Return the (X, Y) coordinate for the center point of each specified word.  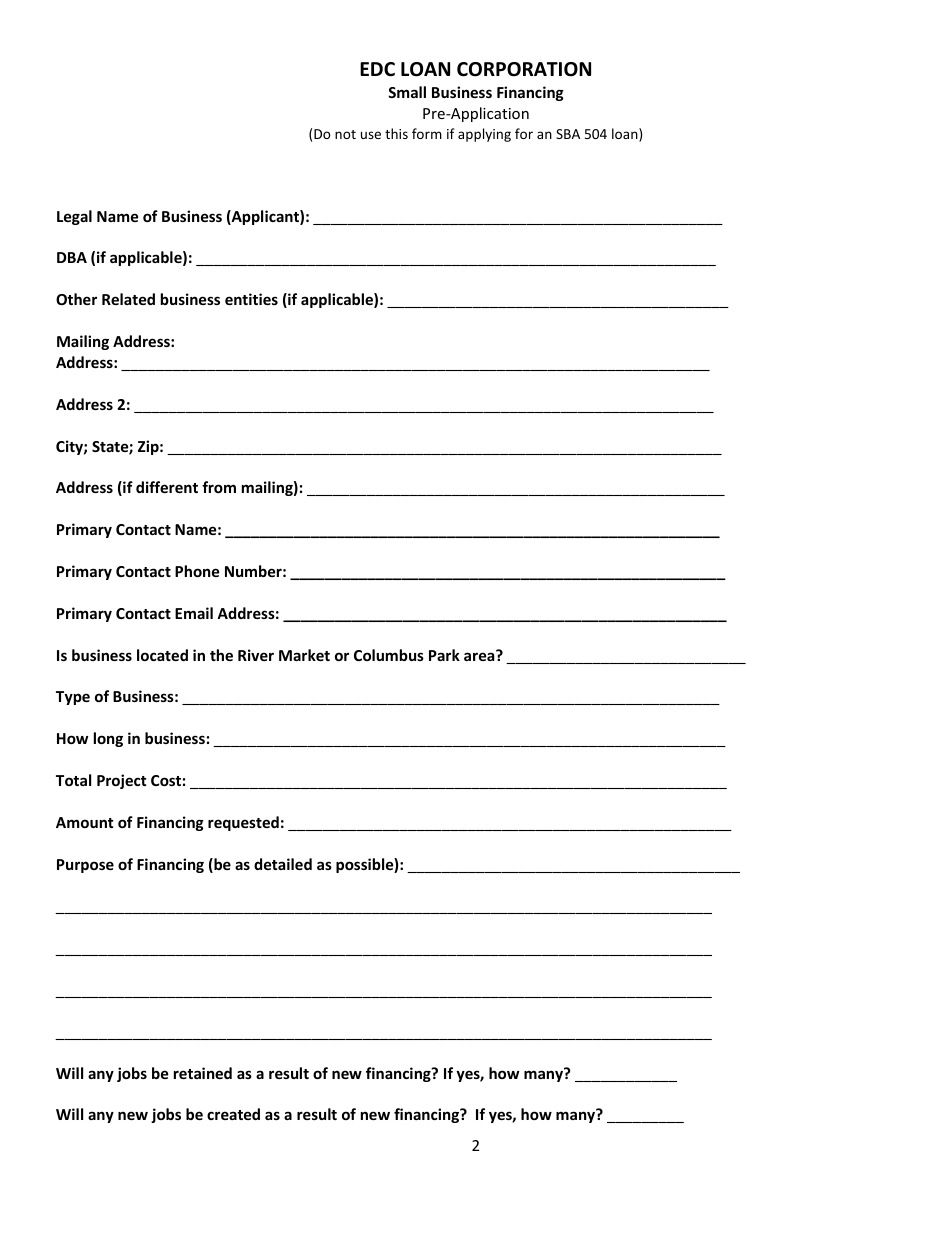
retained (203, 1073)
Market (304, 655)
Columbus (389, 655)
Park (444, 655)
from (219, 487)
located (162, 655)
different (167, 487)
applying (484, 135)
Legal (74, 217)
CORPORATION (524, 69)
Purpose (85, 866)
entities (251, 299)
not (345, 134)
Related (128, 299)
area (480, 655)
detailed (283, 864)
